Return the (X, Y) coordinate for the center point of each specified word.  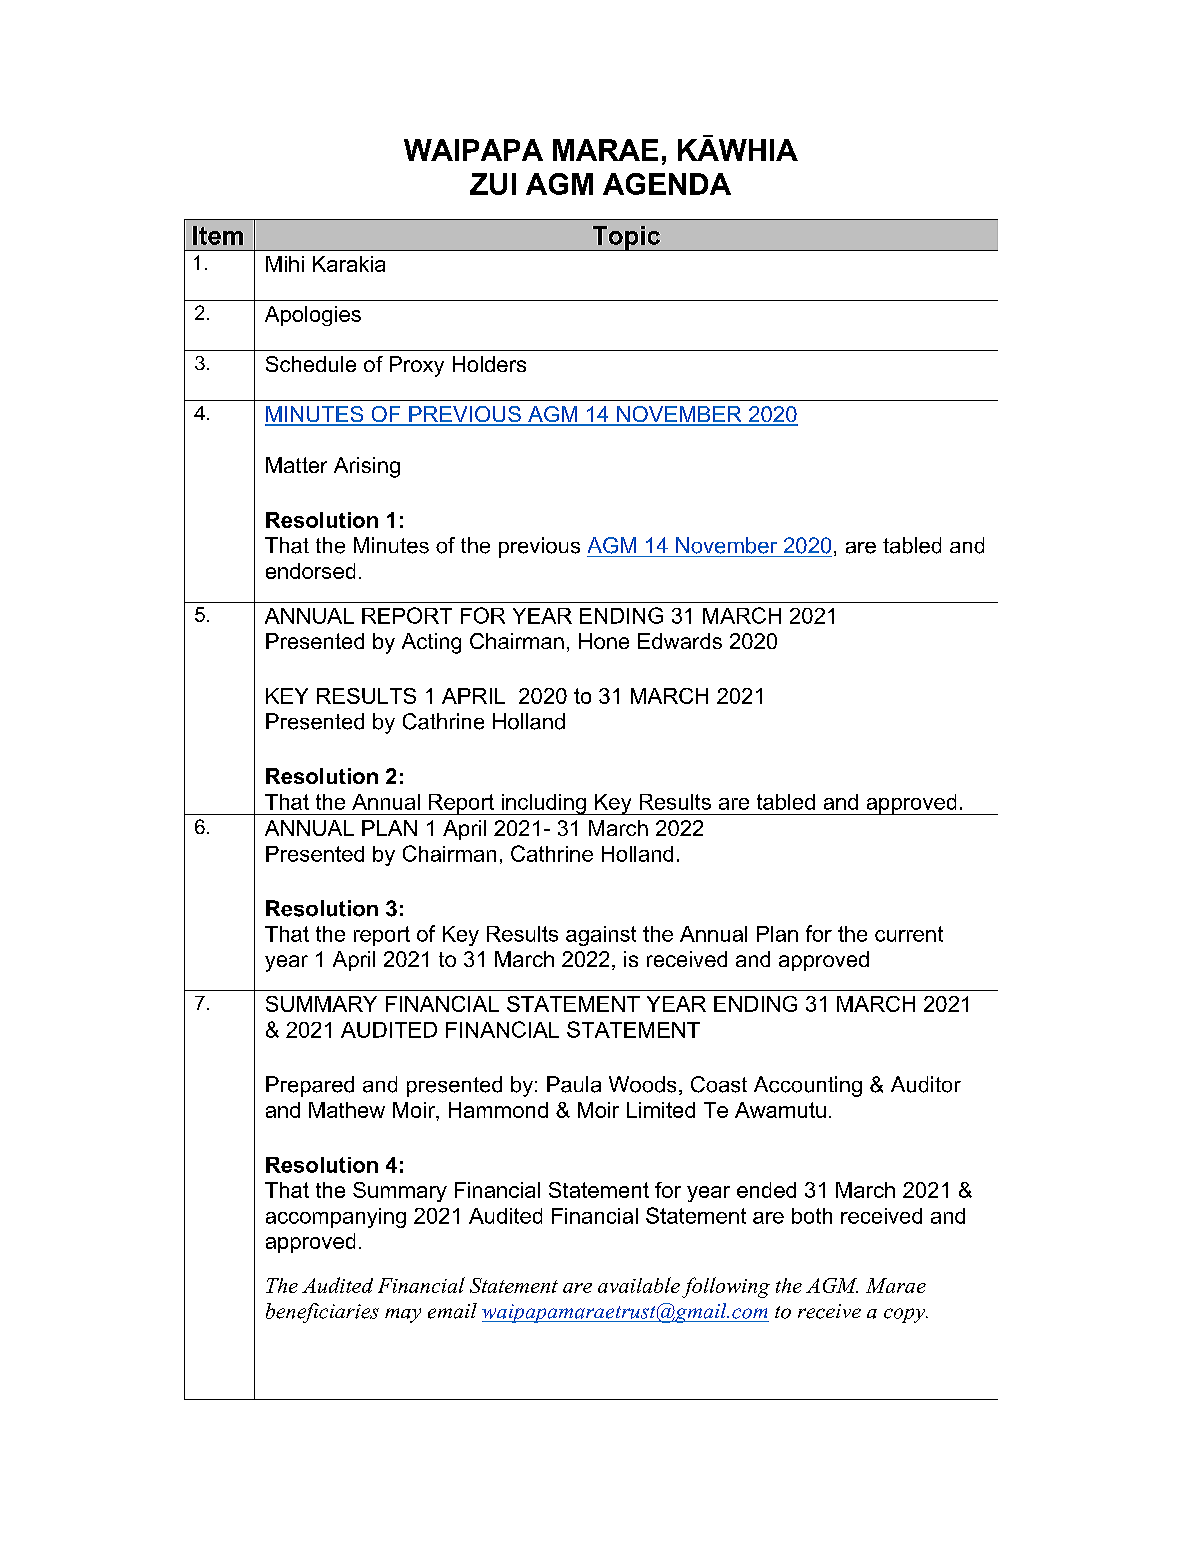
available (639, 1285)
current (909, 934)
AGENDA (667, 184)
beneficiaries (322, 1313)
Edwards (680, 641)
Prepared (310, 1086)
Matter (296, 465)
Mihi (285, 264)
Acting (431, 643)
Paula (574, 1084)
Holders (489, 364)
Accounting (808, 1086)
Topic (626, 238)
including (543, 804)
